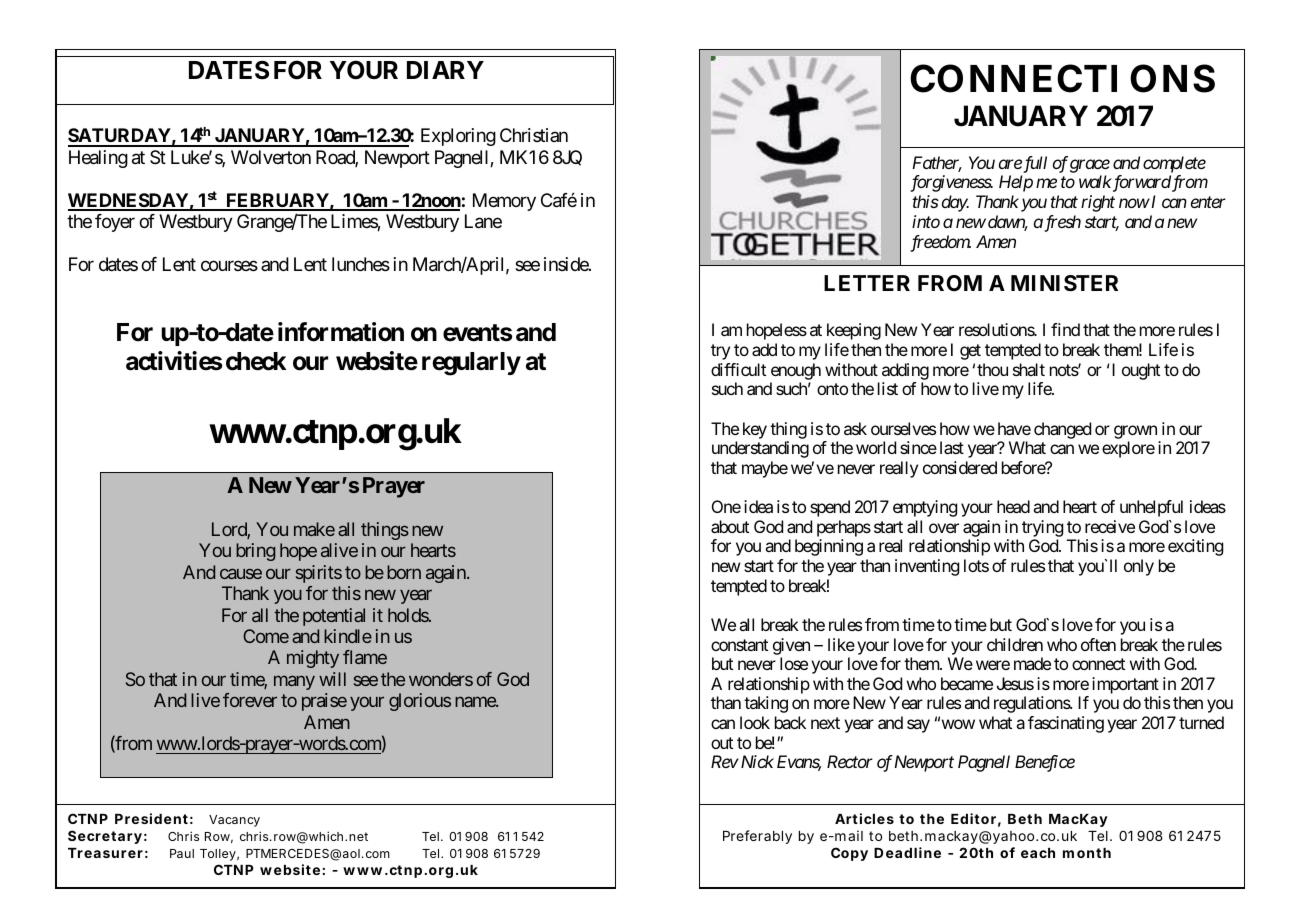 The image size is (1308, 924). I want to click on DIARY, so click(445, 70).
